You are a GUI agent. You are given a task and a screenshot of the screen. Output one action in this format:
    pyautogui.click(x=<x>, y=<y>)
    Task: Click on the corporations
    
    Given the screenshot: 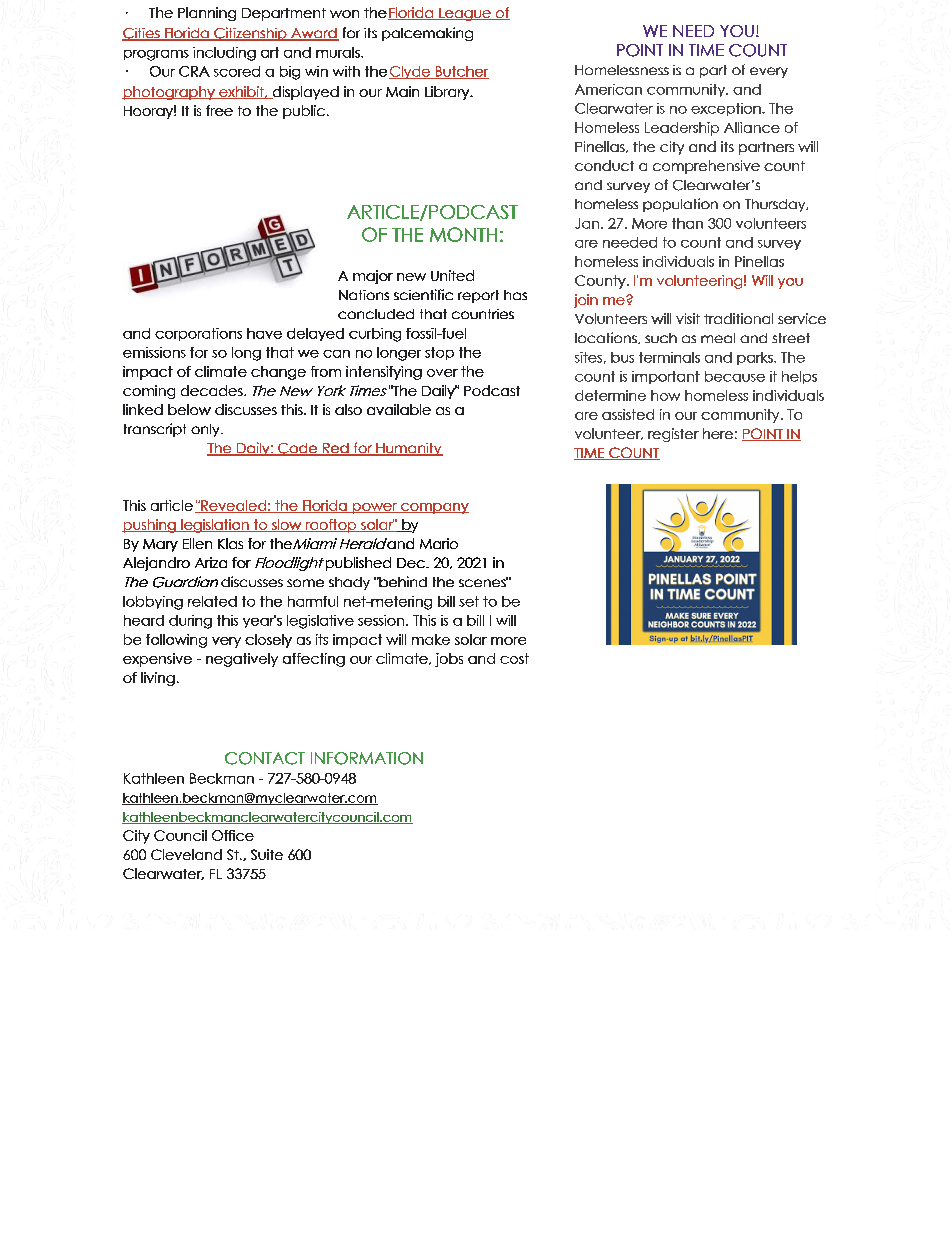 What is the action you would take?
    pyautogui.click(x=198, y=334)
